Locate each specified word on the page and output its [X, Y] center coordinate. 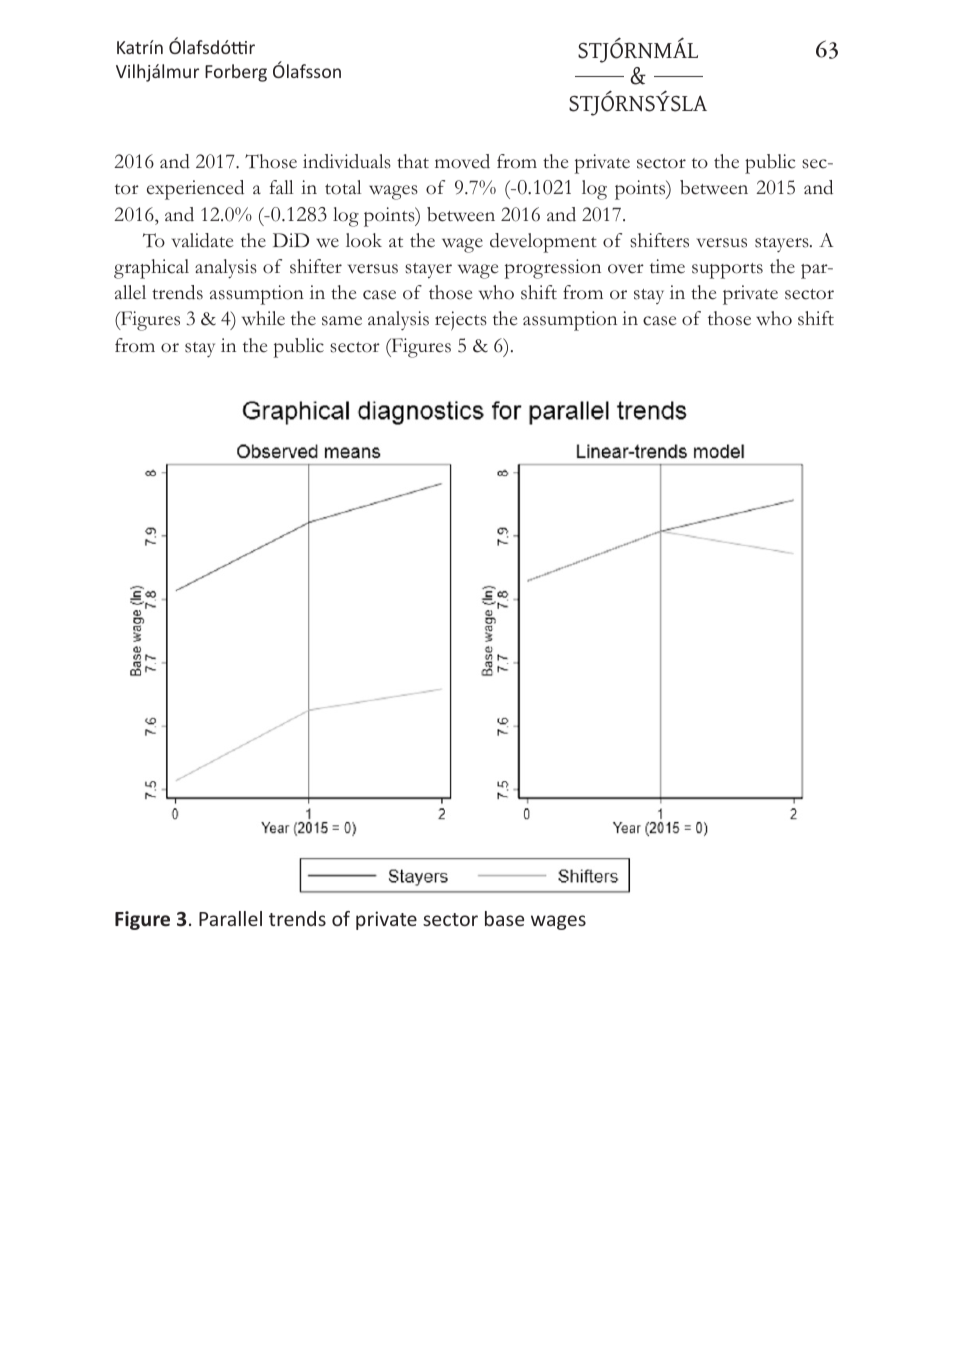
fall [281, 187]
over [626, 269]
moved [462, 161]
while [263, 318]
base [504, 918]
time [667, 266]
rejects [461, 321]
